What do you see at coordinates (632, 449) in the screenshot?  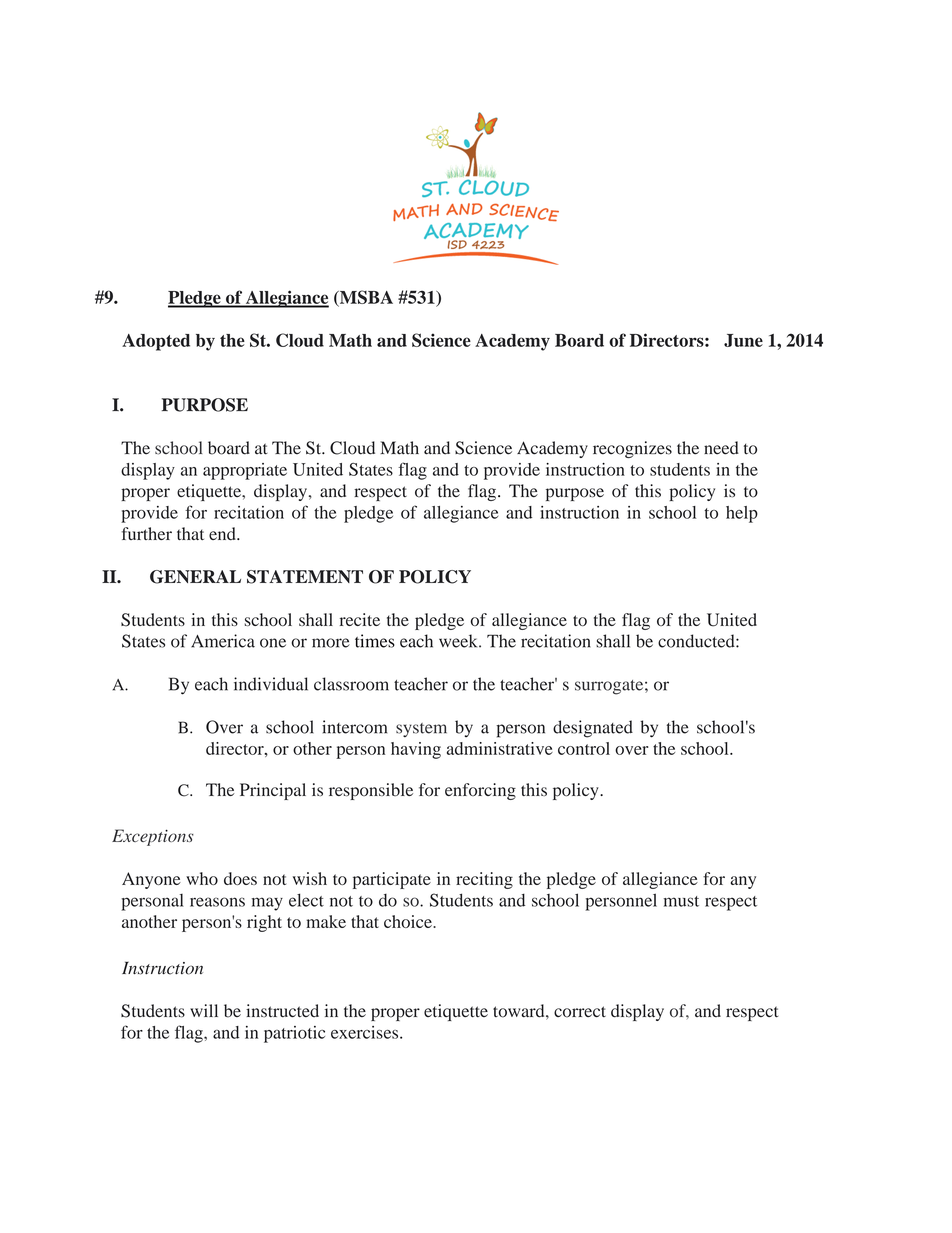 I see `recognizes` at bounding box center [632, 449].
